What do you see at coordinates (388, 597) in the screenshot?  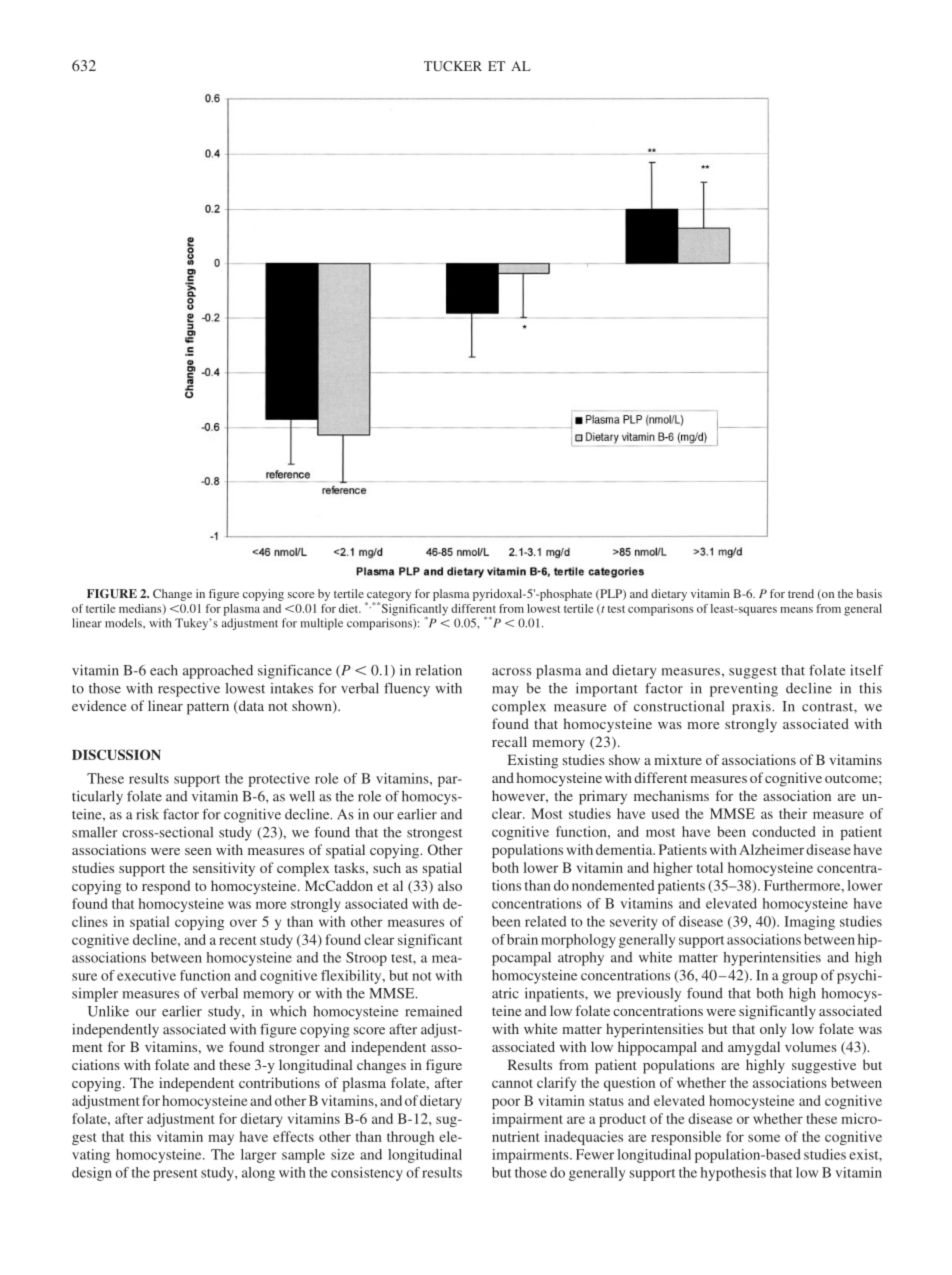 I see `category` at bounding box center [388, 597].
